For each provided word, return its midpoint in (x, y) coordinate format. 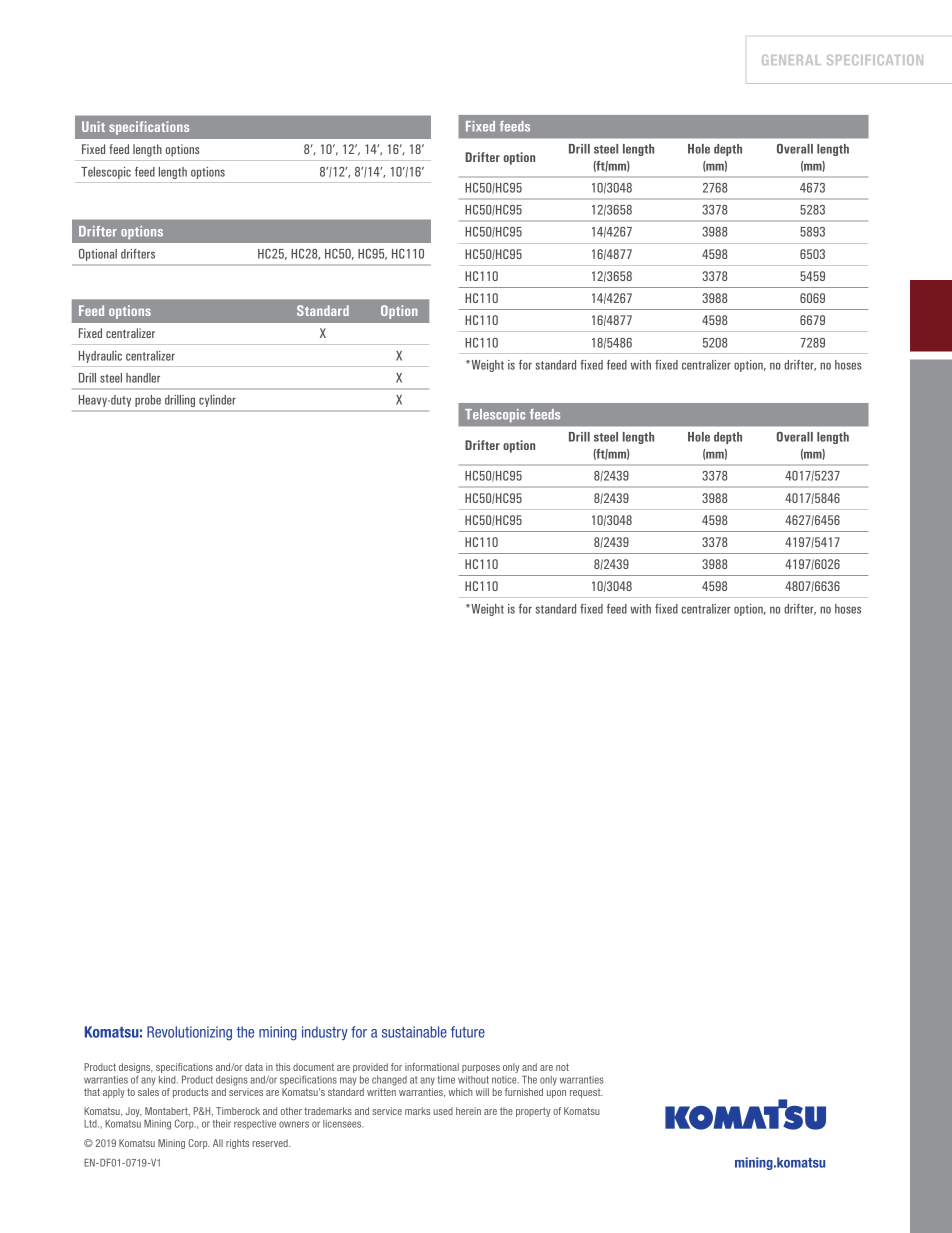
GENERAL (791, 60)
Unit (93, 126)
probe (148, 401)
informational (432, 1067)
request (586, 1093)
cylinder (217, 401)
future (468, 1032)
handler (143, 378)
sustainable (414, 1032)
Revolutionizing (189, 1033)
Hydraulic (100, 357)
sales (148, 1092)
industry (325, 1033)
